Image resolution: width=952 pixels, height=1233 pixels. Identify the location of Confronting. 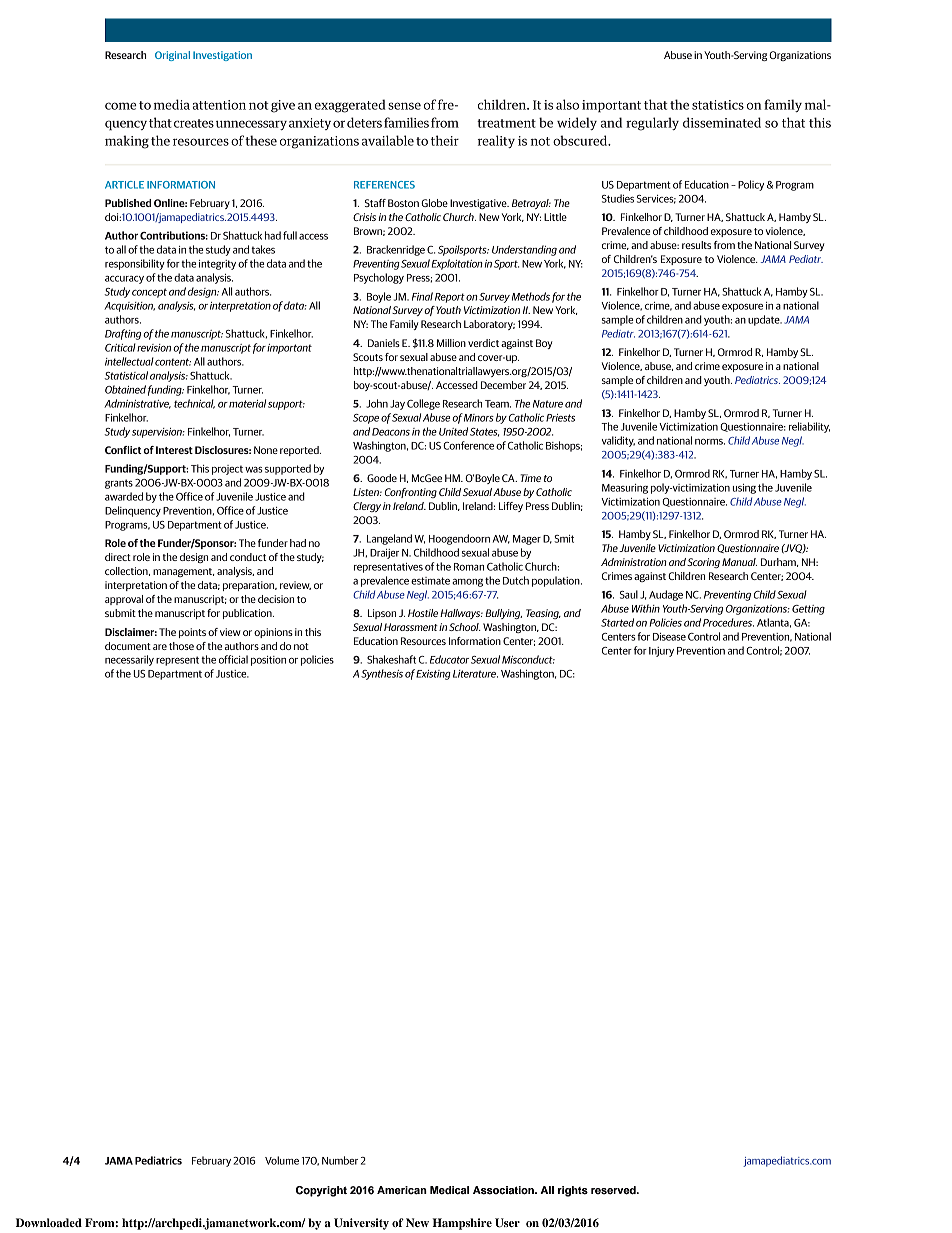
(411, 493).
